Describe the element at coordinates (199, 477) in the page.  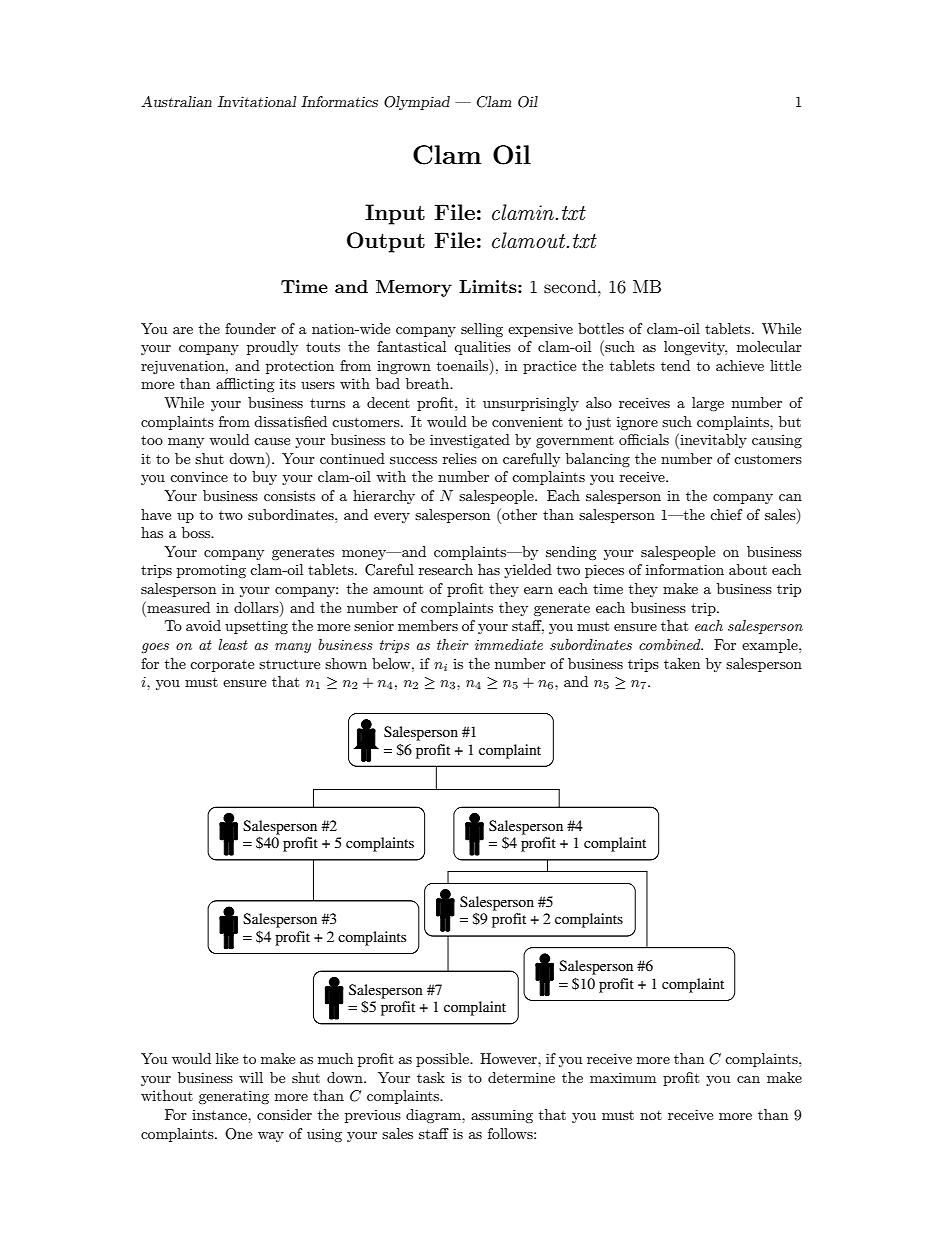
I see `convince` at that location.
